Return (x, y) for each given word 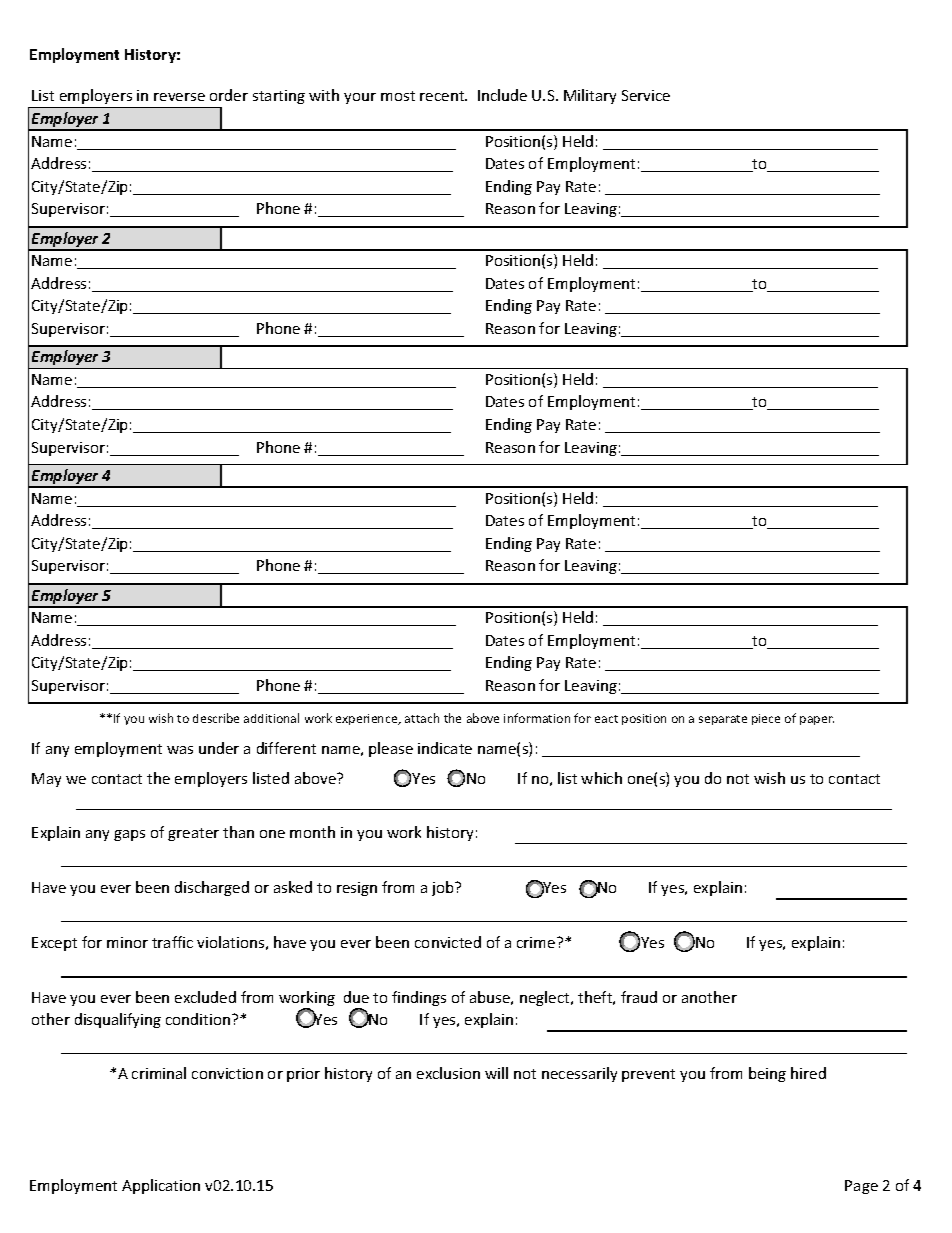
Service (646, 95)
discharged (212, 888)
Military (590, 96)
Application (161, 1186)
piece (766, 719)
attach (422, 718)
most (398, 96)
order (229, 95)
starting (279, 97)
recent (443, 96)
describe (216, 718)
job (444, 888)
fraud (639, 997)
